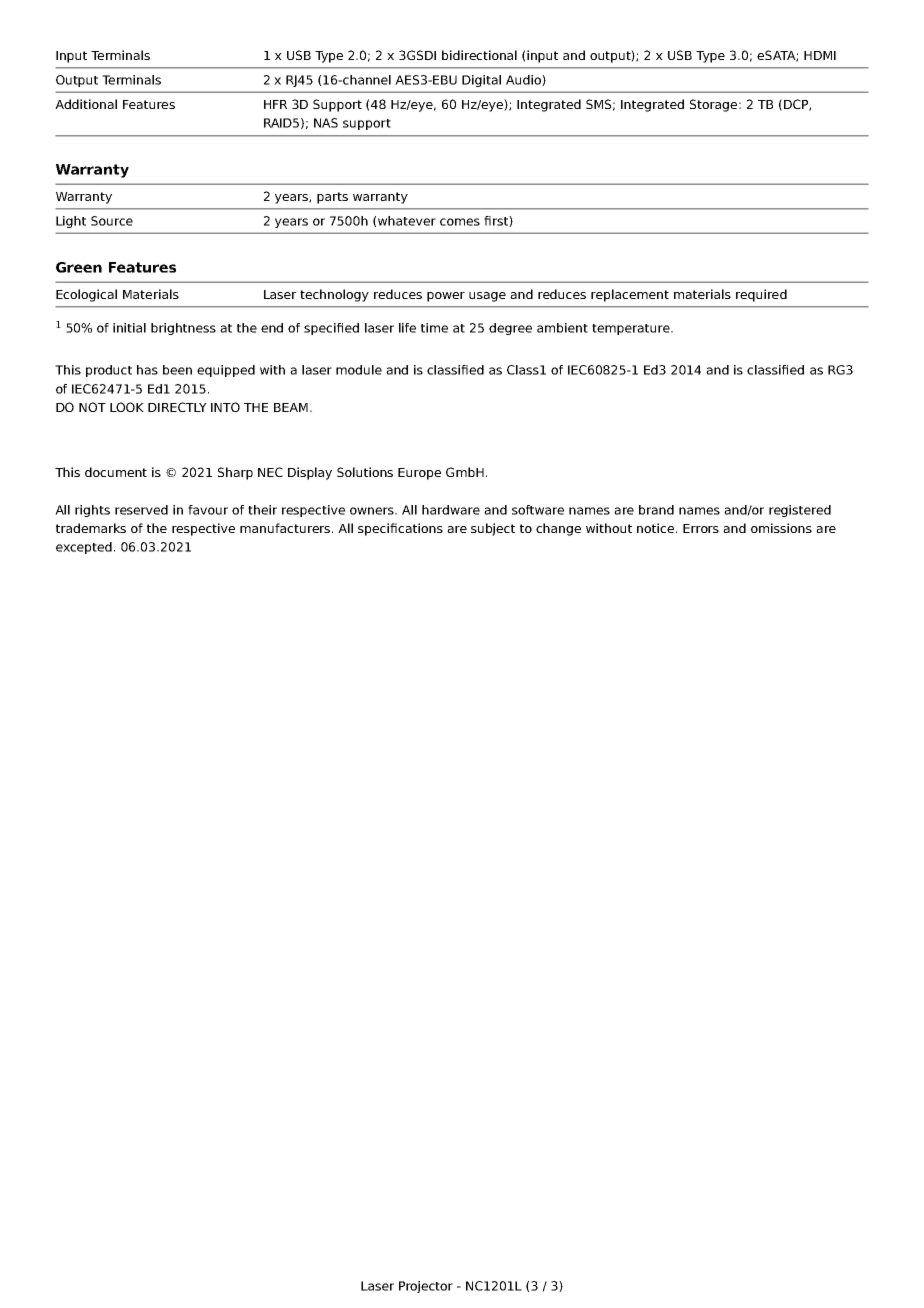 The height and width of the image is (1308, 924). What do you see at coordinates (446, 297) in the image?
I see `power` at bounding box center [446, 297].
